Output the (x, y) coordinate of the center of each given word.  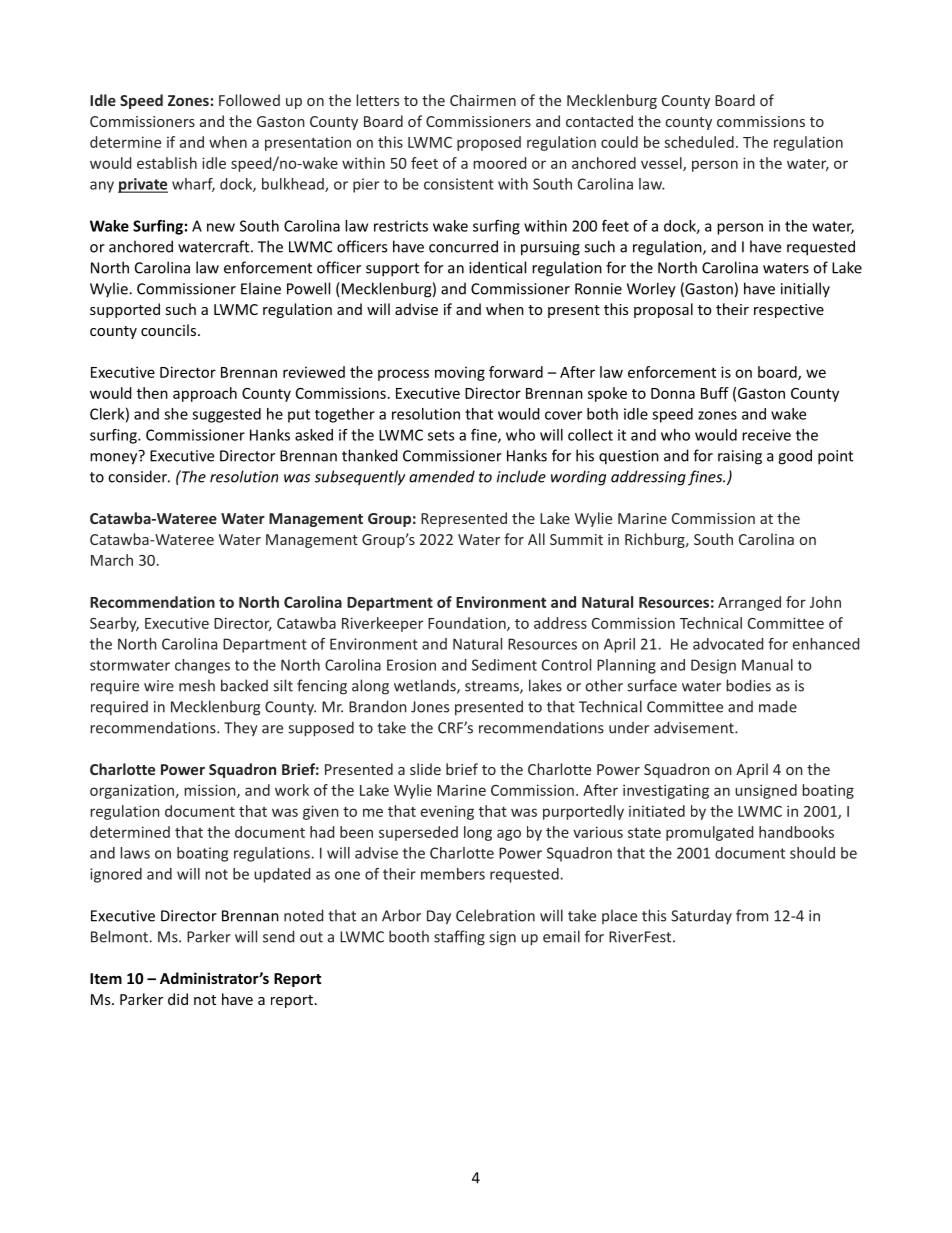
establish (167, 163)
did (178, 999)
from (752, 915)
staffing (459, 938)
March (112, 560)
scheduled (699, 142)
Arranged (749, 603)
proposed (489, 143)
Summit (576, 539)
